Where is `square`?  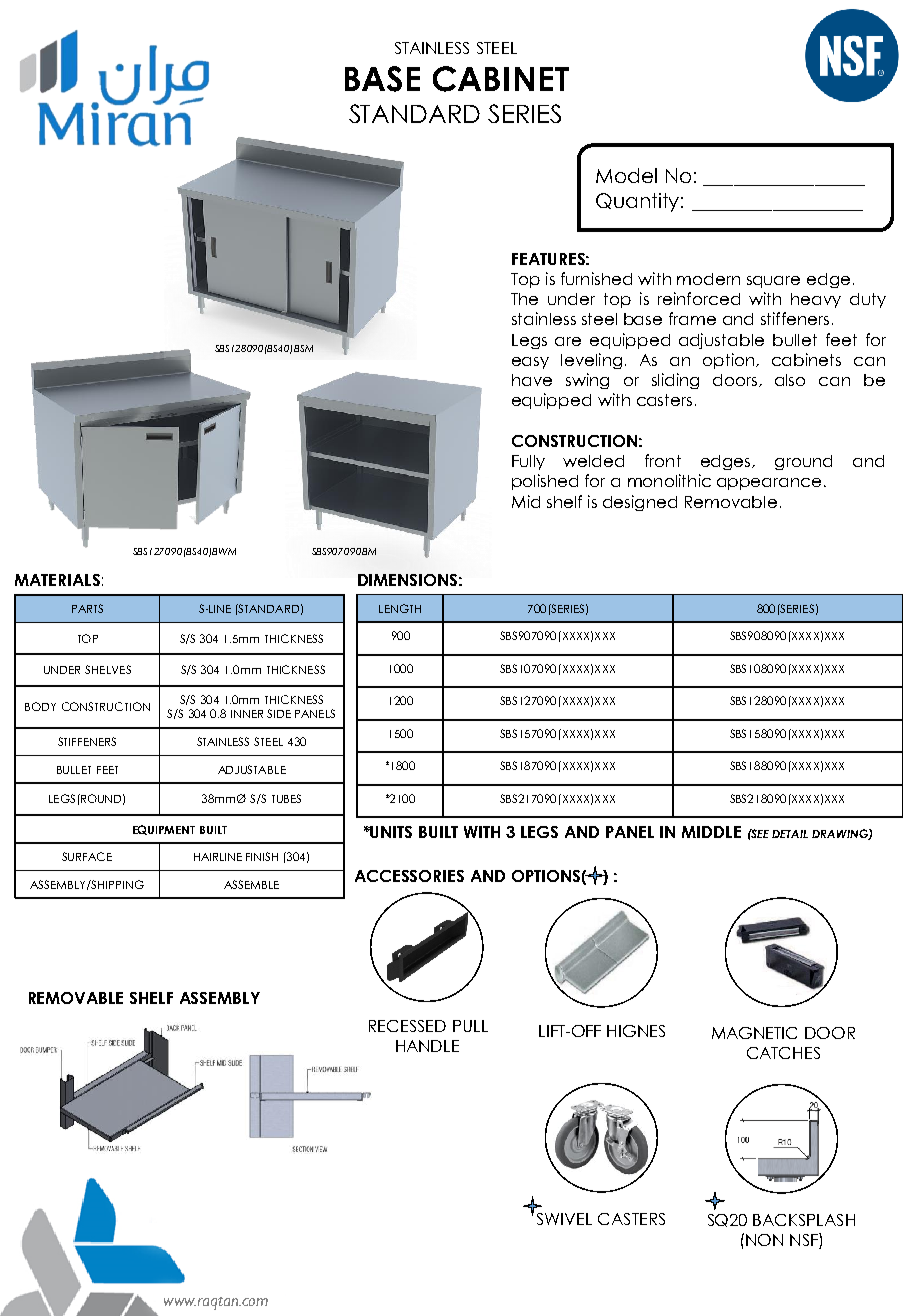
square is located at coordinates (773, 282).
